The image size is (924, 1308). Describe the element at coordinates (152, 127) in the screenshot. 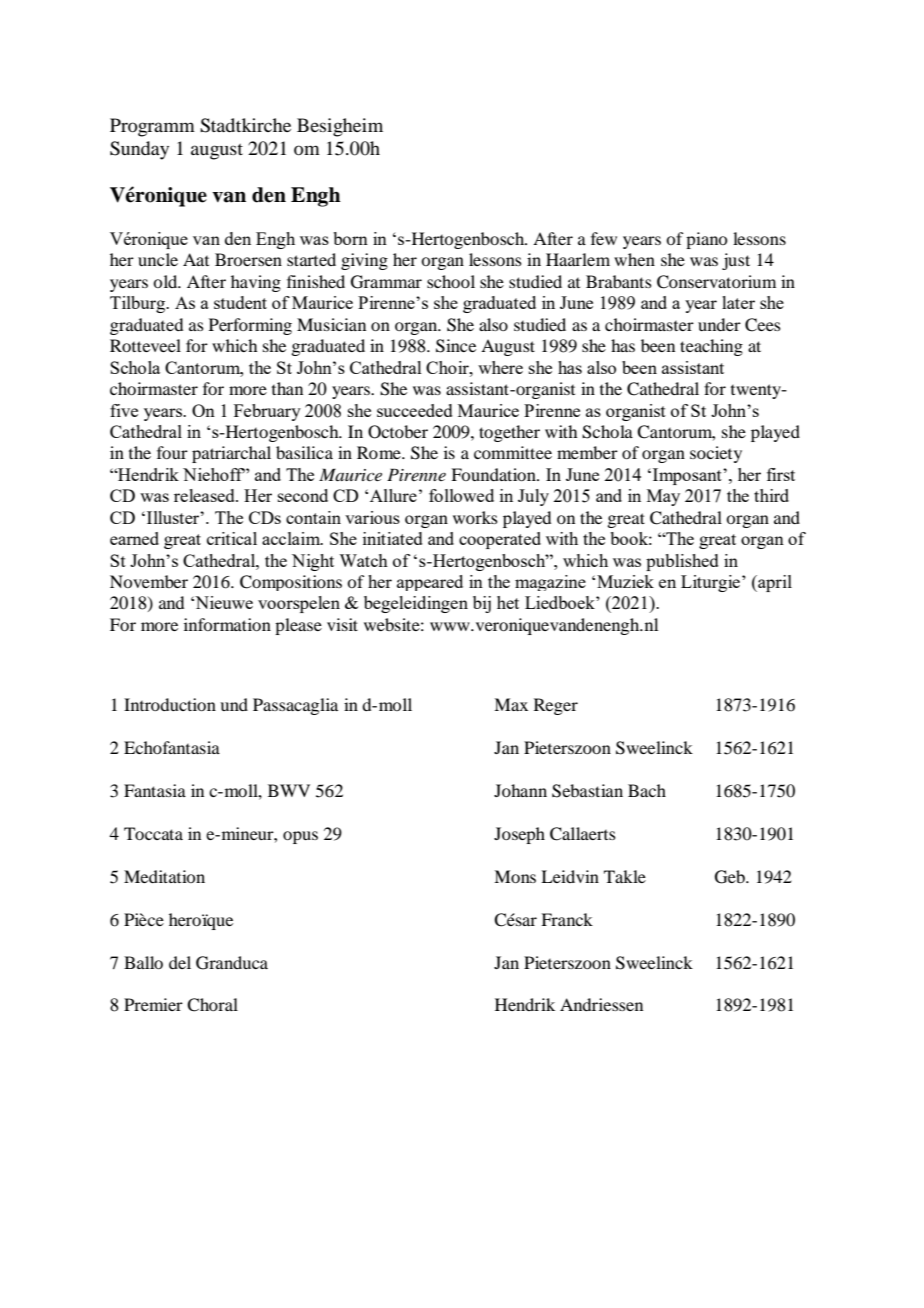

I see `Programm` at that location.
